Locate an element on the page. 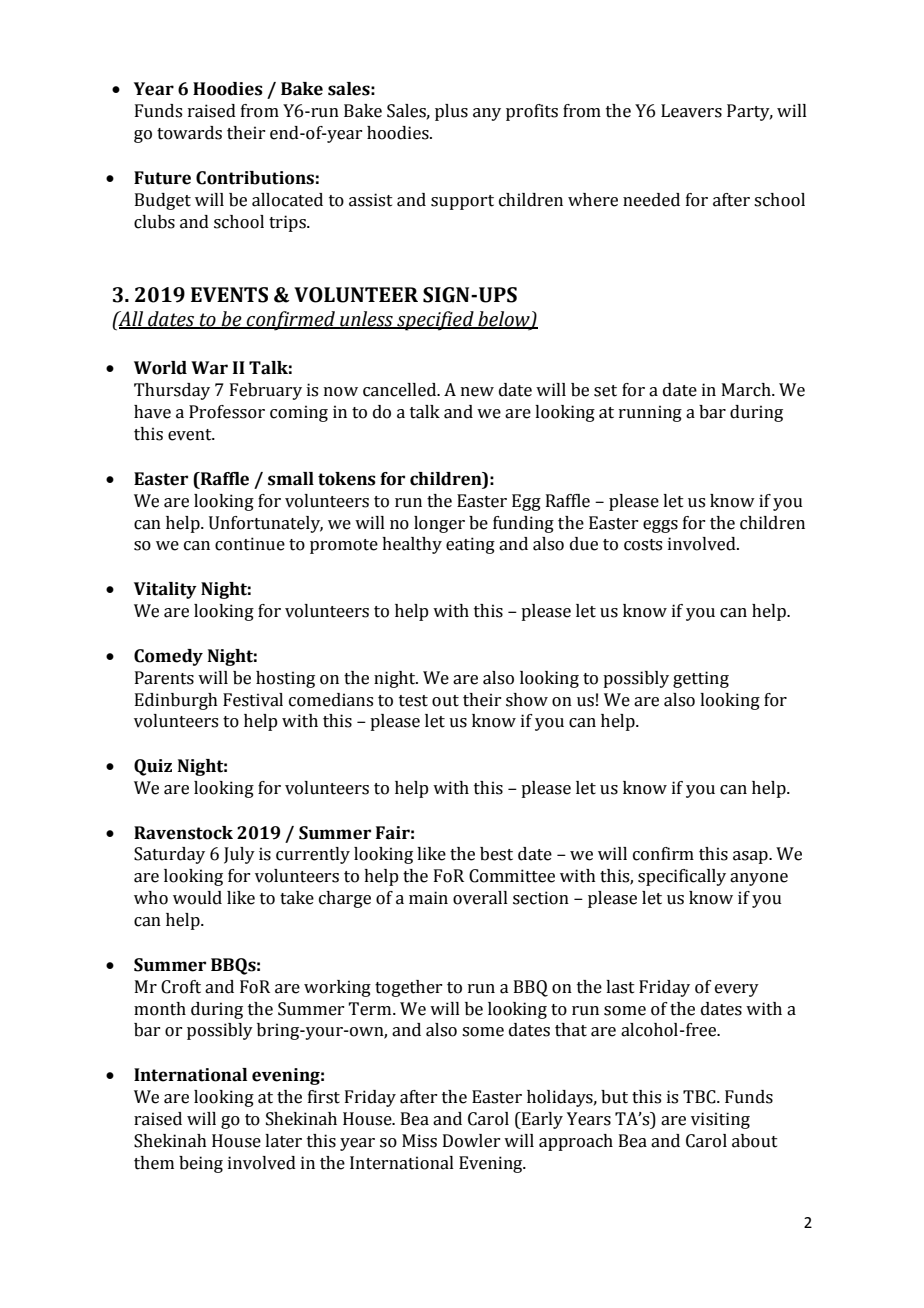 This page has width=924, height=1308. Professor is located at coordinates (227, 412).
